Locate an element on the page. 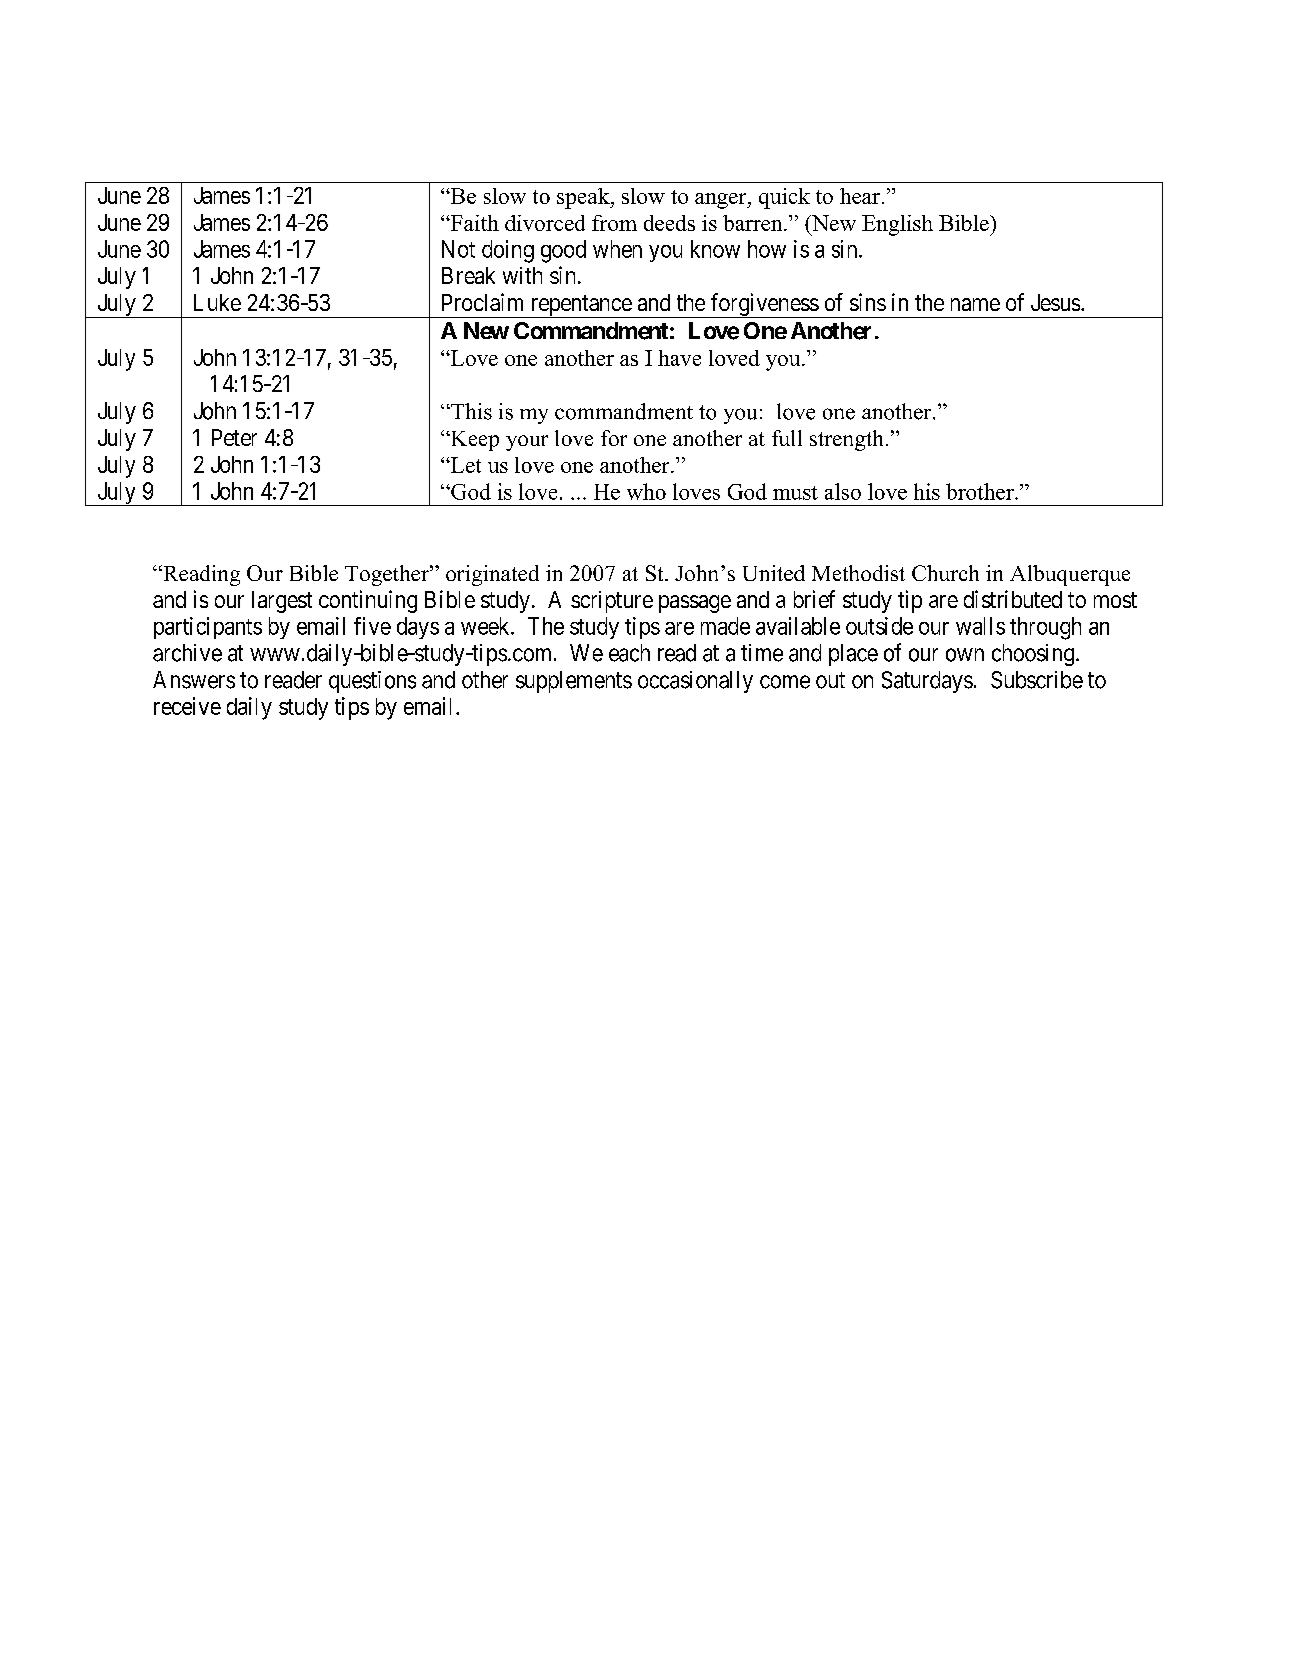 The image size is (1296, 1677). Faith is located at coordinates (474, 223).
